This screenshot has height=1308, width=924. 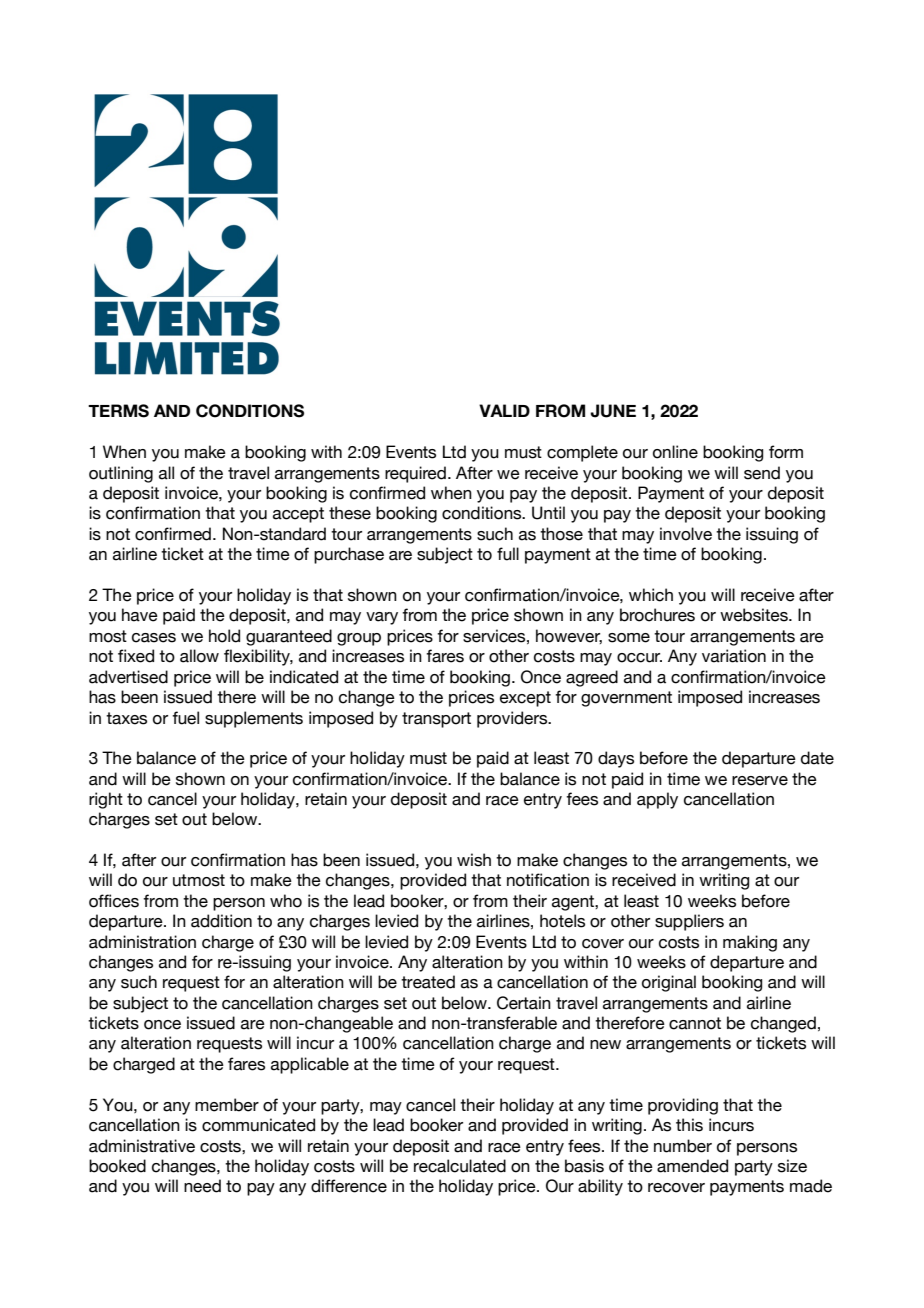 I want to click on date, so click(x=817, y=758).
